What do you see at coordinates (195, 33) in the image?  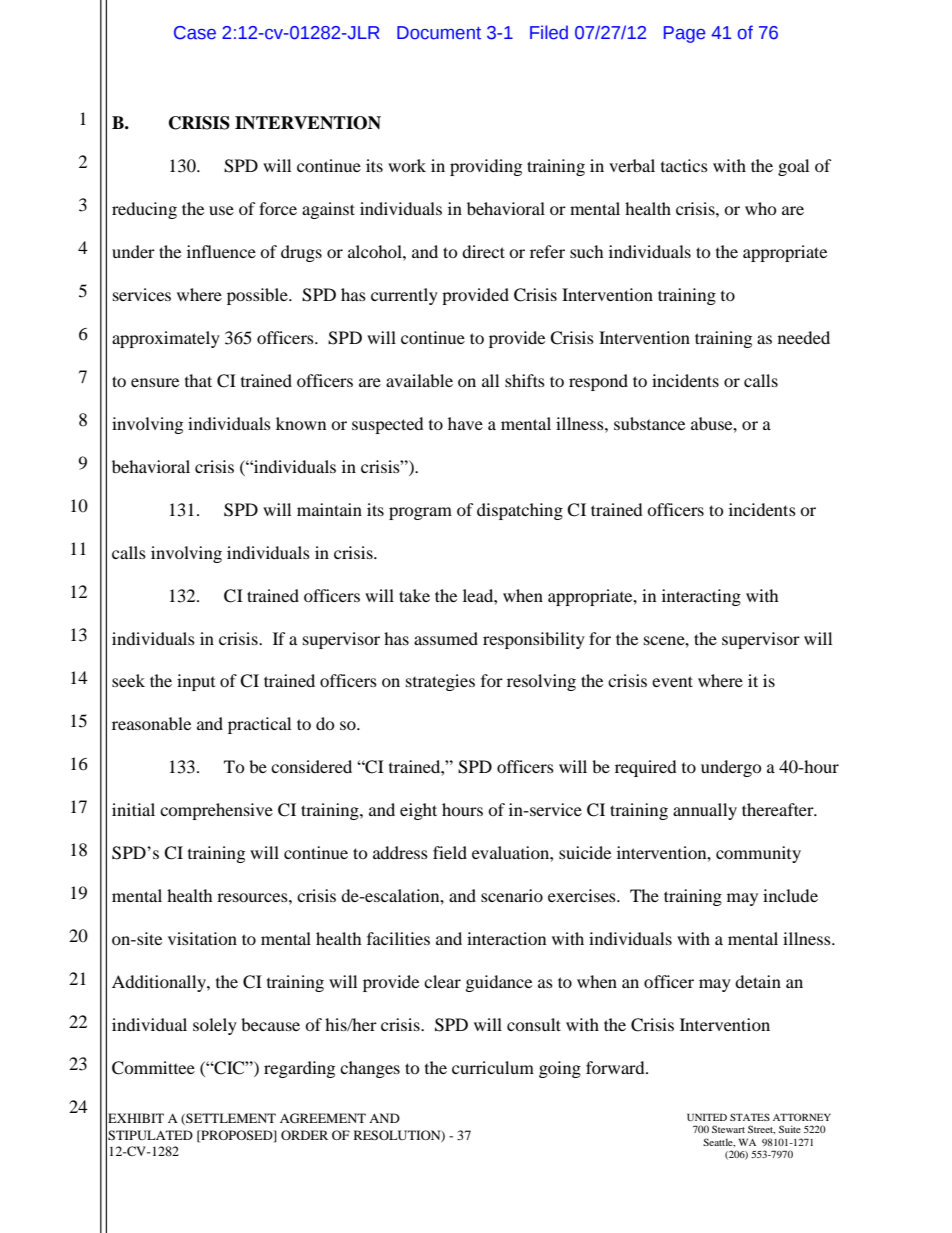 I see `Case` at bounding box center [195, 33].
